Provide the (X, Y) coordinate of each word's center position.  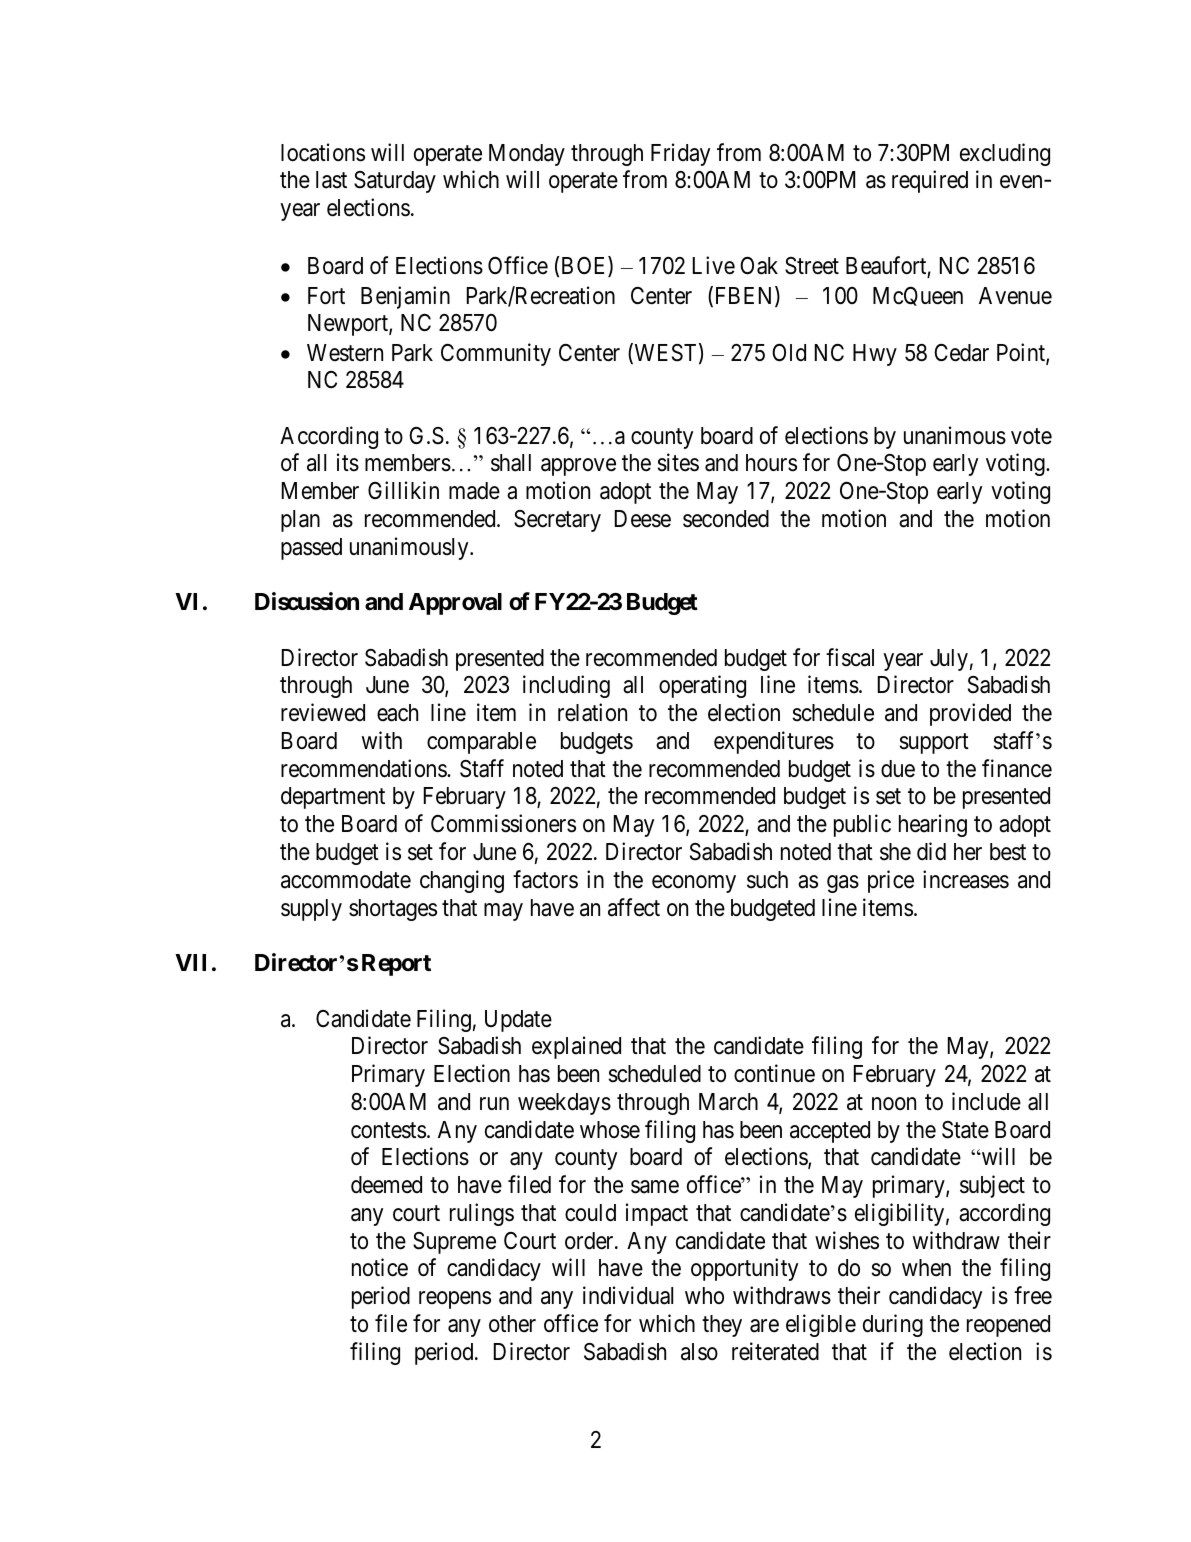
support (934, 743)
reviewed (323, 712)
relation (592, 712)
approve (578, 467)
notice (380, 1268)
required (930, 181)
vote (1031, 436)
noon (894, 1104)
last (331, 180)
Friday (680, 154)
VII (190, 962)
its (348, 462)
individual (628, 1295)
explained (576, 1047)
